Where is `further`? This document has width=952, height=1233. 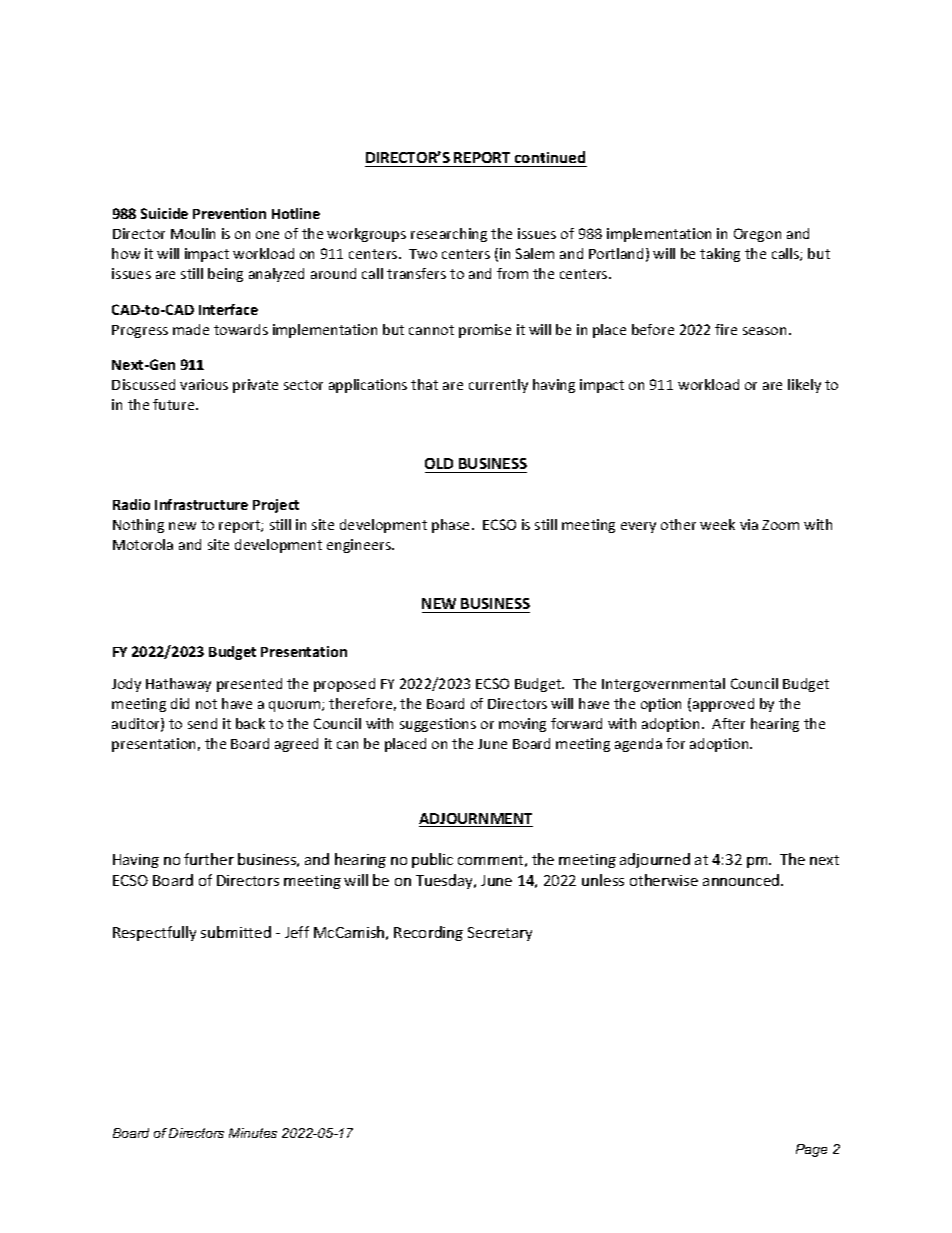
further is located at coordinates (209, 859).
